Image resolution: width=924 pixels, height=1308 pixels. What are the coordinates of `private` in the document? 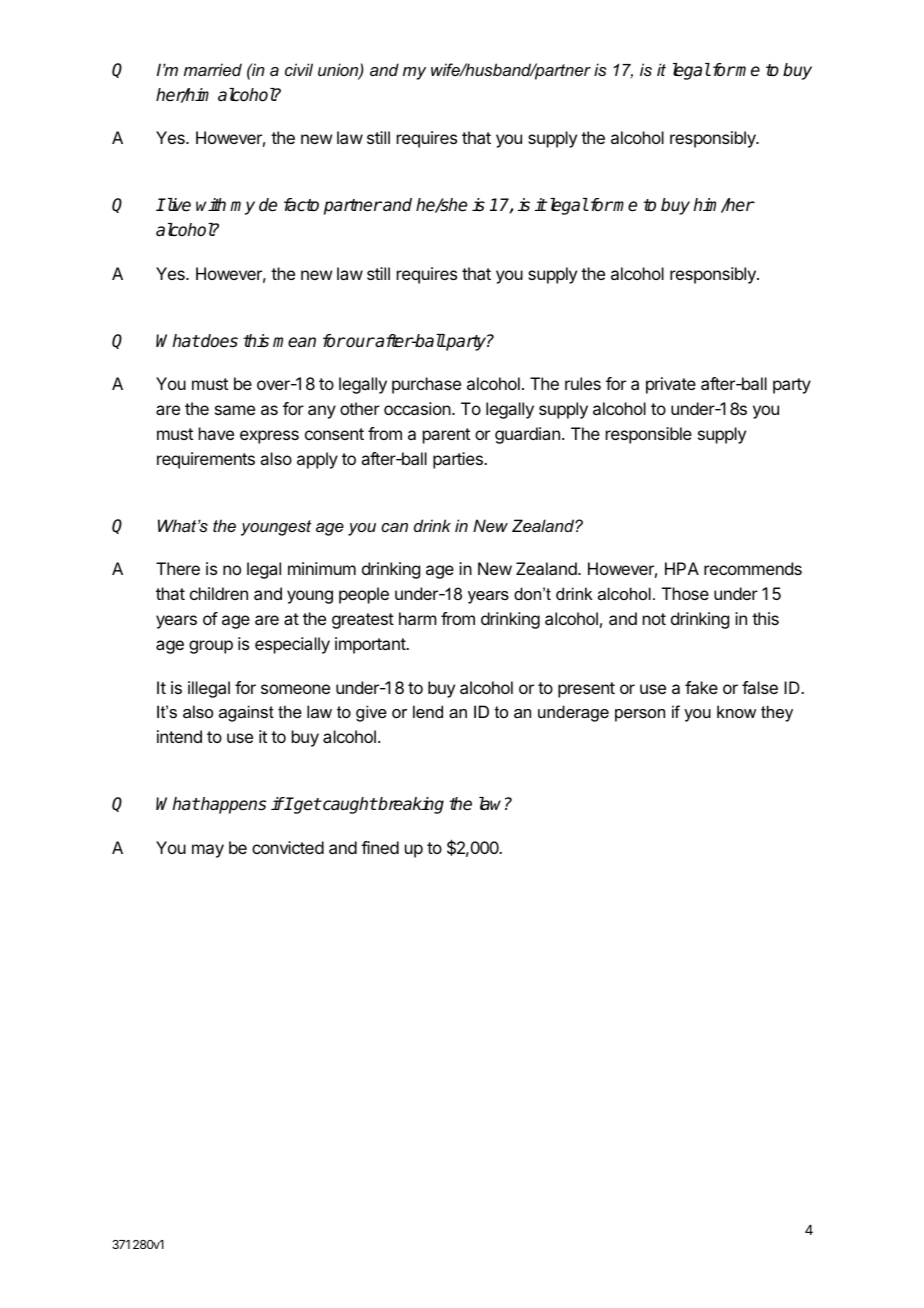 It's located at (671, 385).
